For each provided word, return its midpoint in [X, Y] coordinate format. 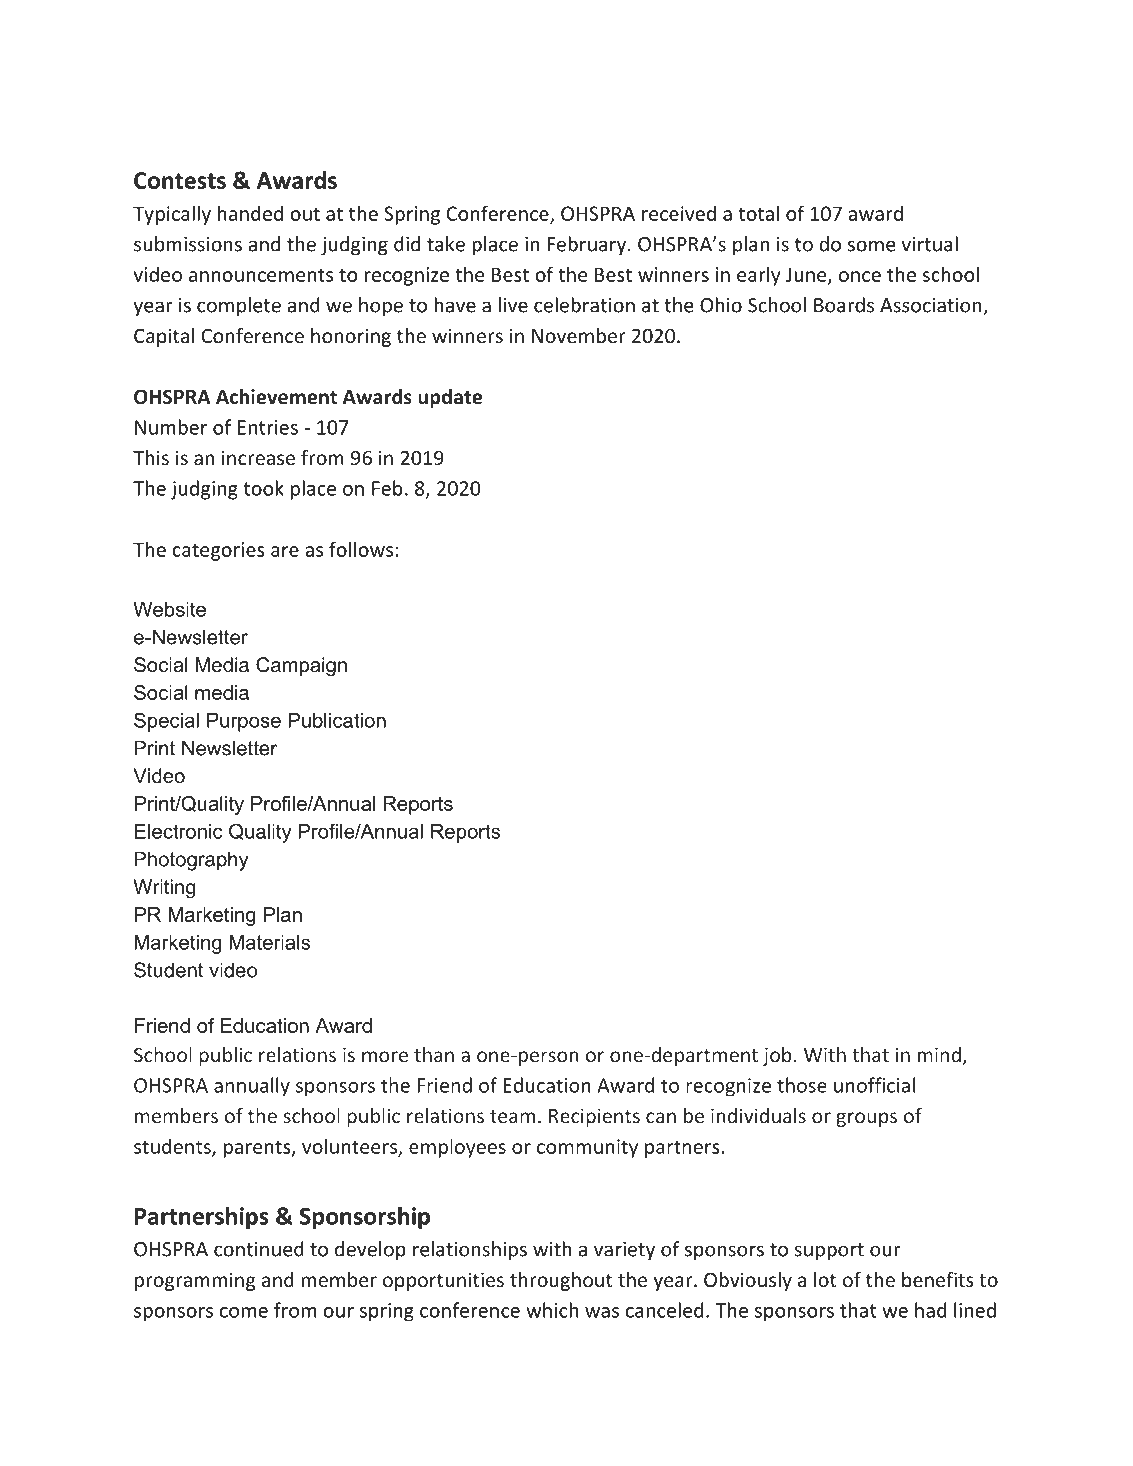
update [450, 398]
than [434, 1054]
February [586, 245]
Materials [269, 942]
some [872, 246]
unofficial [874, 1085]
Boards [844, 305]
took [263, 488]
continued [259, 1249]
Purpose [244, 722]
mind [939, 1054]
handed [250, 213]
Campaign [301, 667]
